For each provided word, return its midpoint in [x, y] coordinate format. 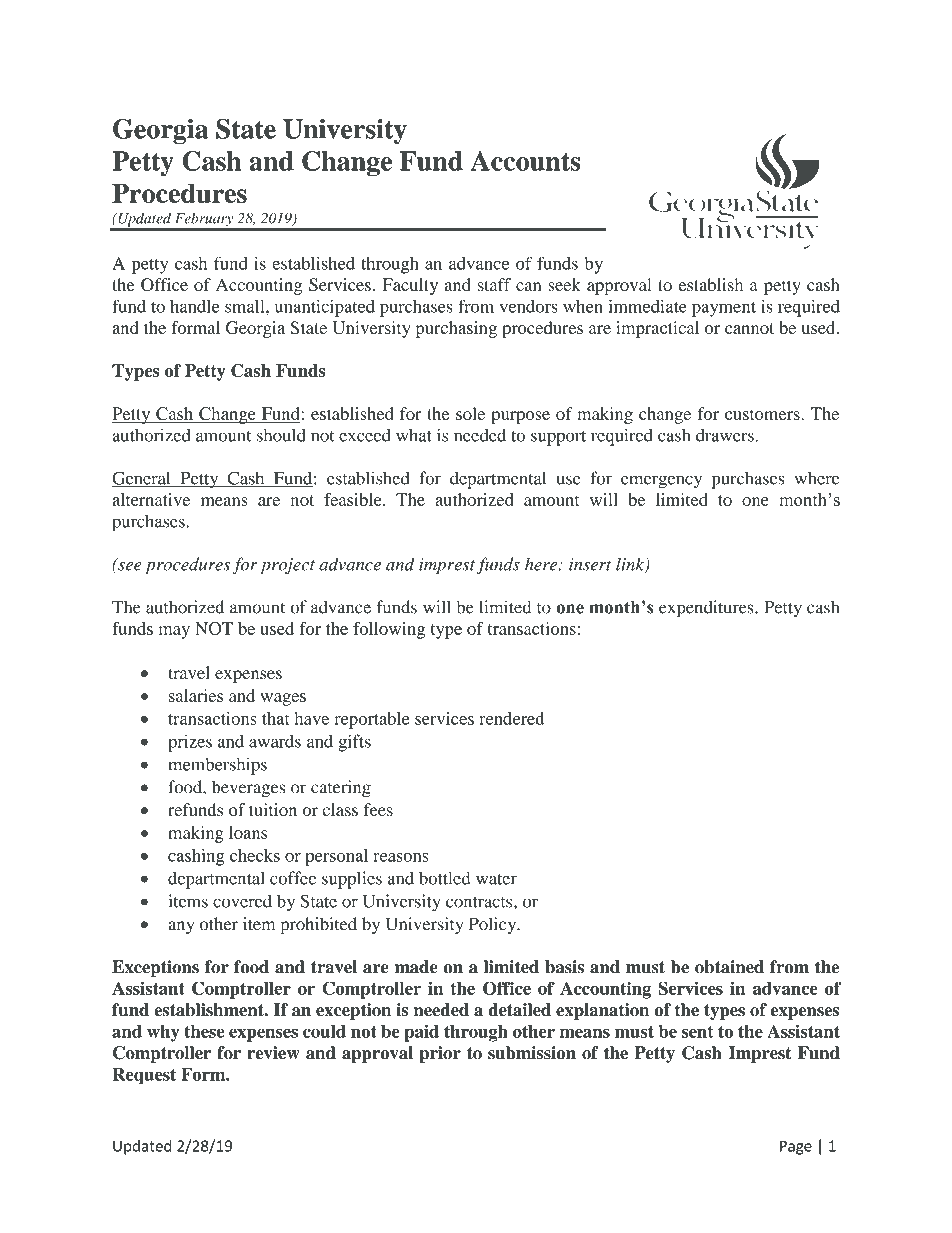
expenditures [707, 609]
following [389, 630]
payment [724, 309]
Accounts [525, 161]
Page [796, 1147]
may [174, 632]
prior [440, 1054]
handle [195, 306]
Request [144, 1076]
